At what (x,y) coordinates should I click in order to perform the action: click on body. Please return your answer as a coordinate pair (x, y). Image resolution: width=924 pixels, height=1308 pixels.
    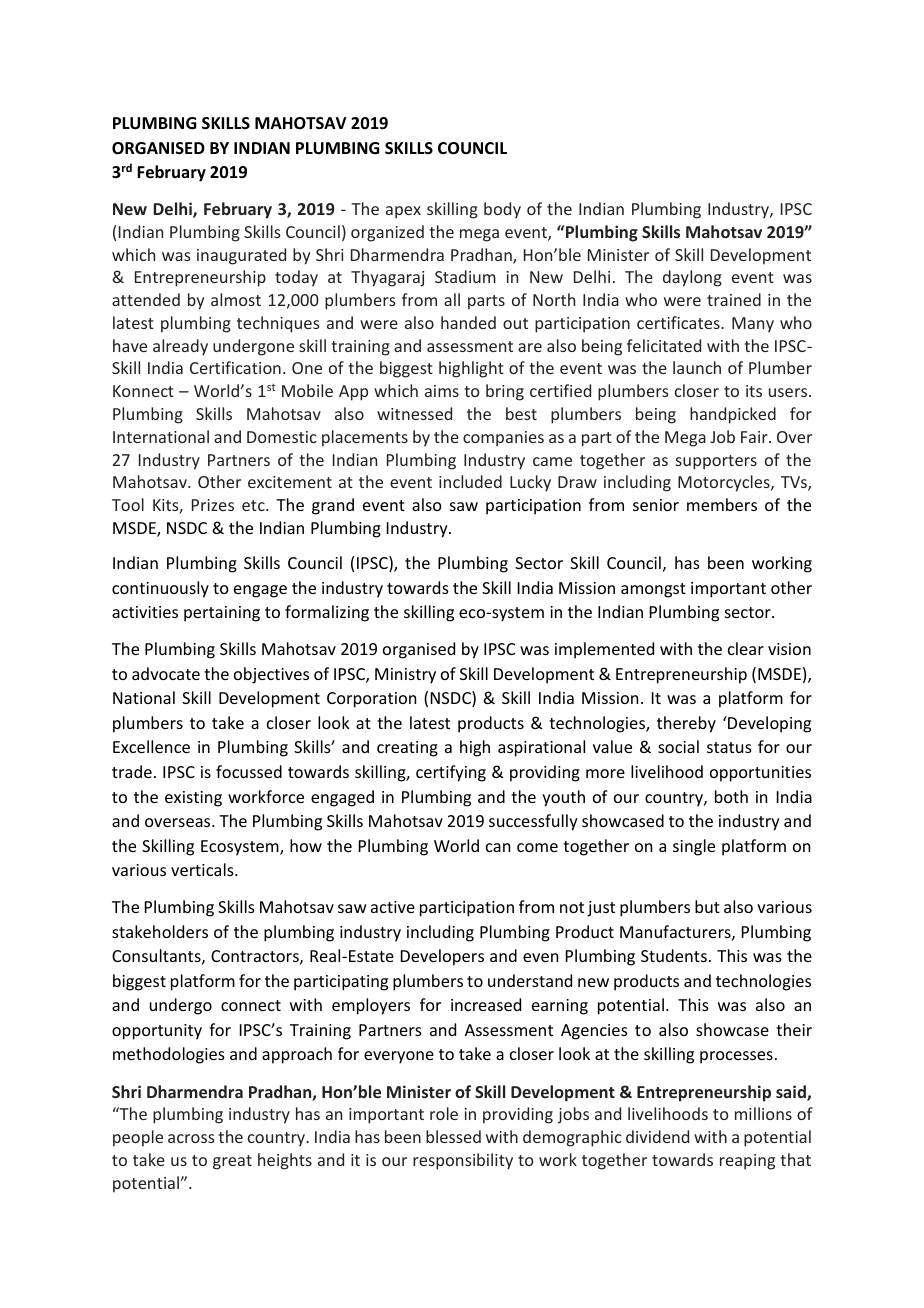
    Looking at the image, I should click on (502, 210).
